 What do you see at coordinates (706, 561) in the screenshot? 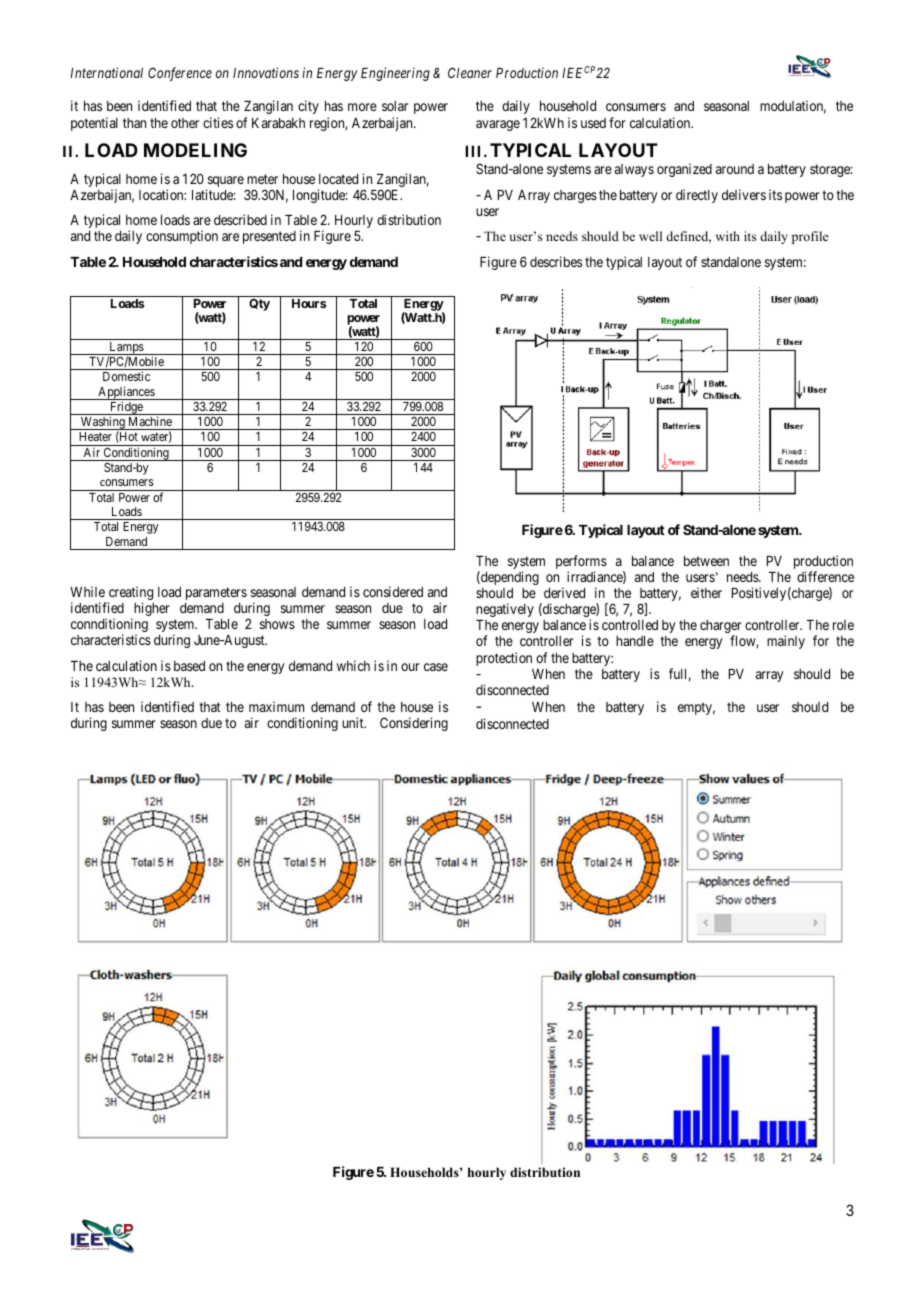
I see `between` at bounding box center [706, 561].
